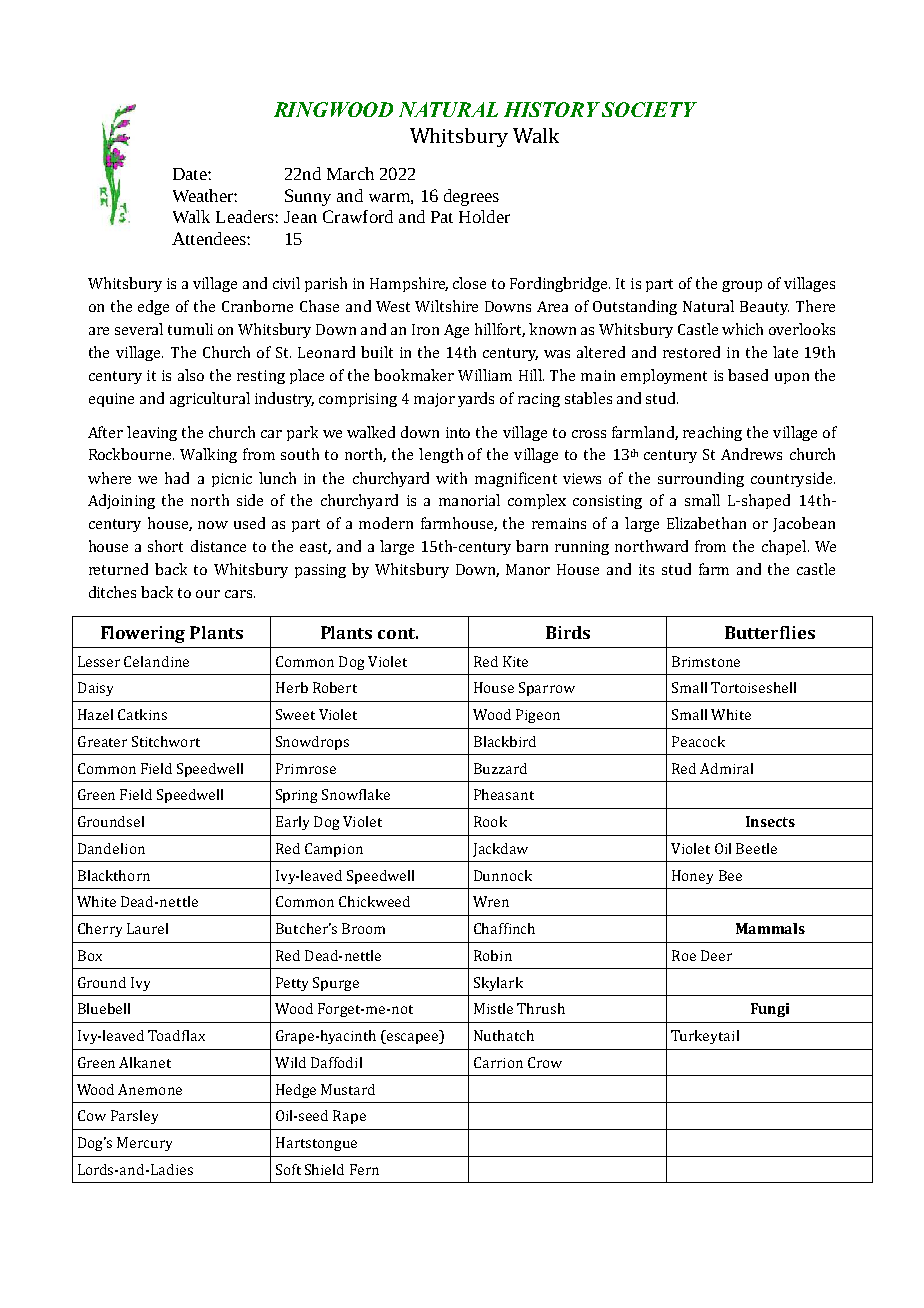  What do you see at coordinates (191, 174) in the image?
I see `Date` at bounding box center [191, 174].
